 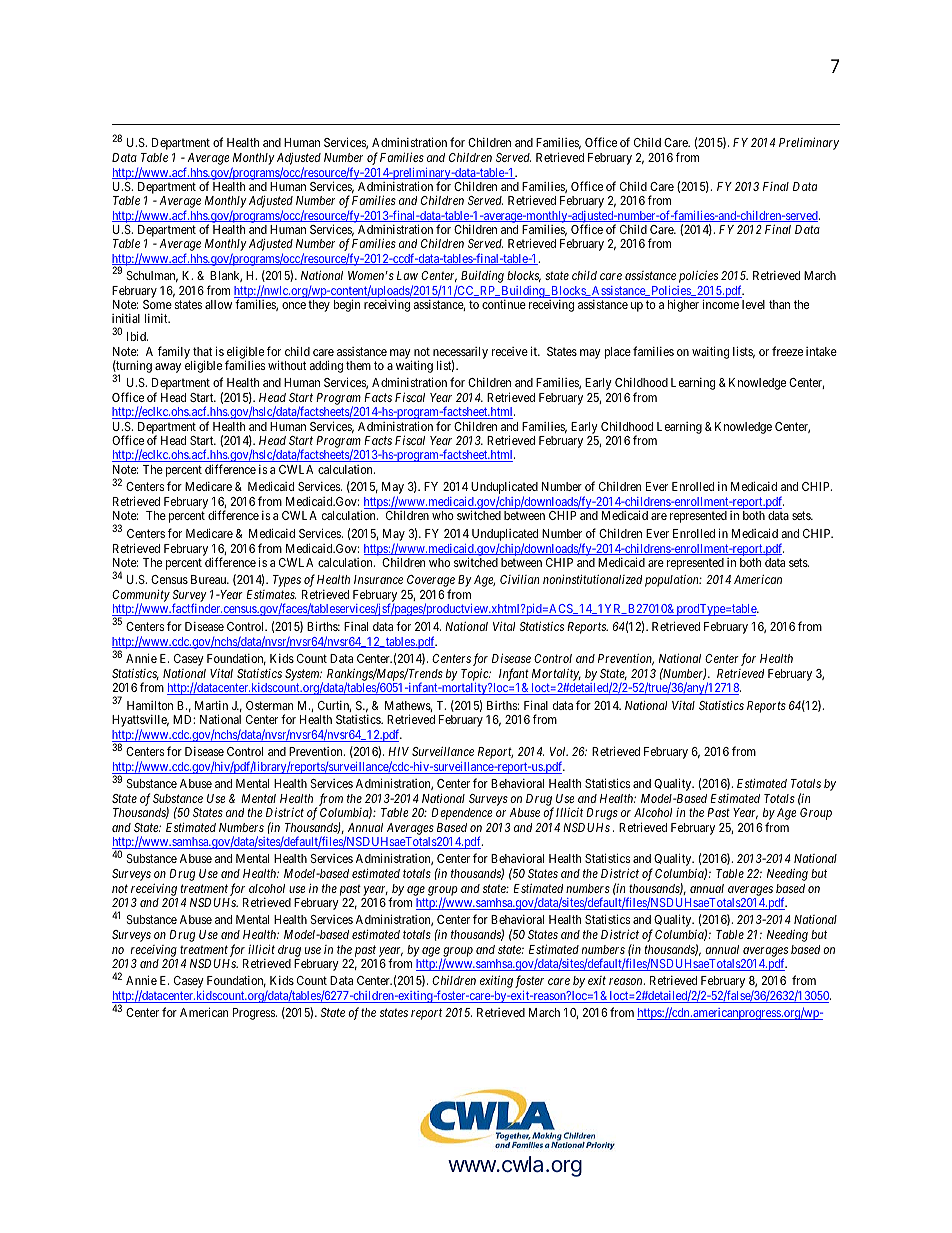 I want to click on continue, so click(x=504, y=304).
